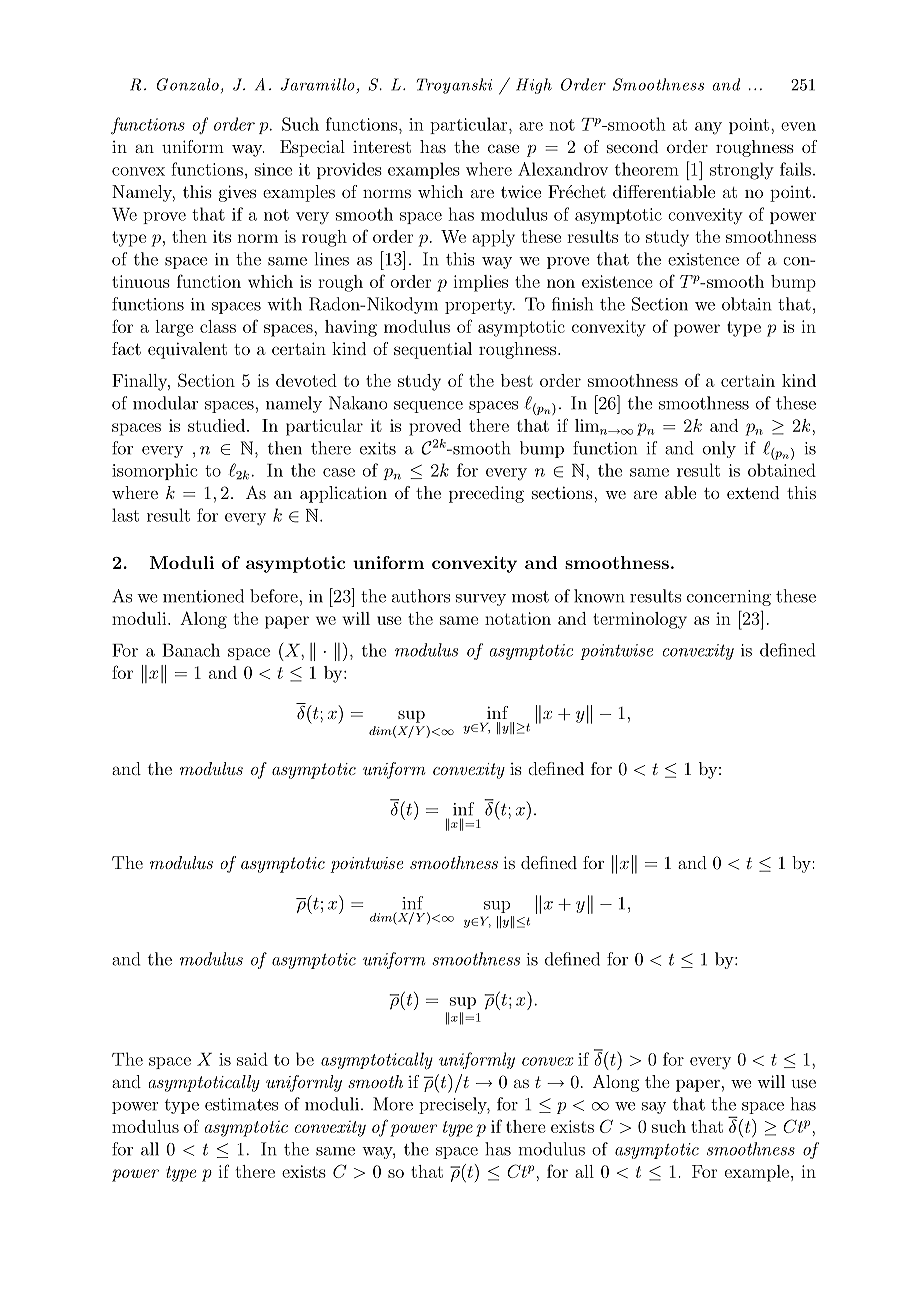  I want to click on survey, so click(481, 600).
